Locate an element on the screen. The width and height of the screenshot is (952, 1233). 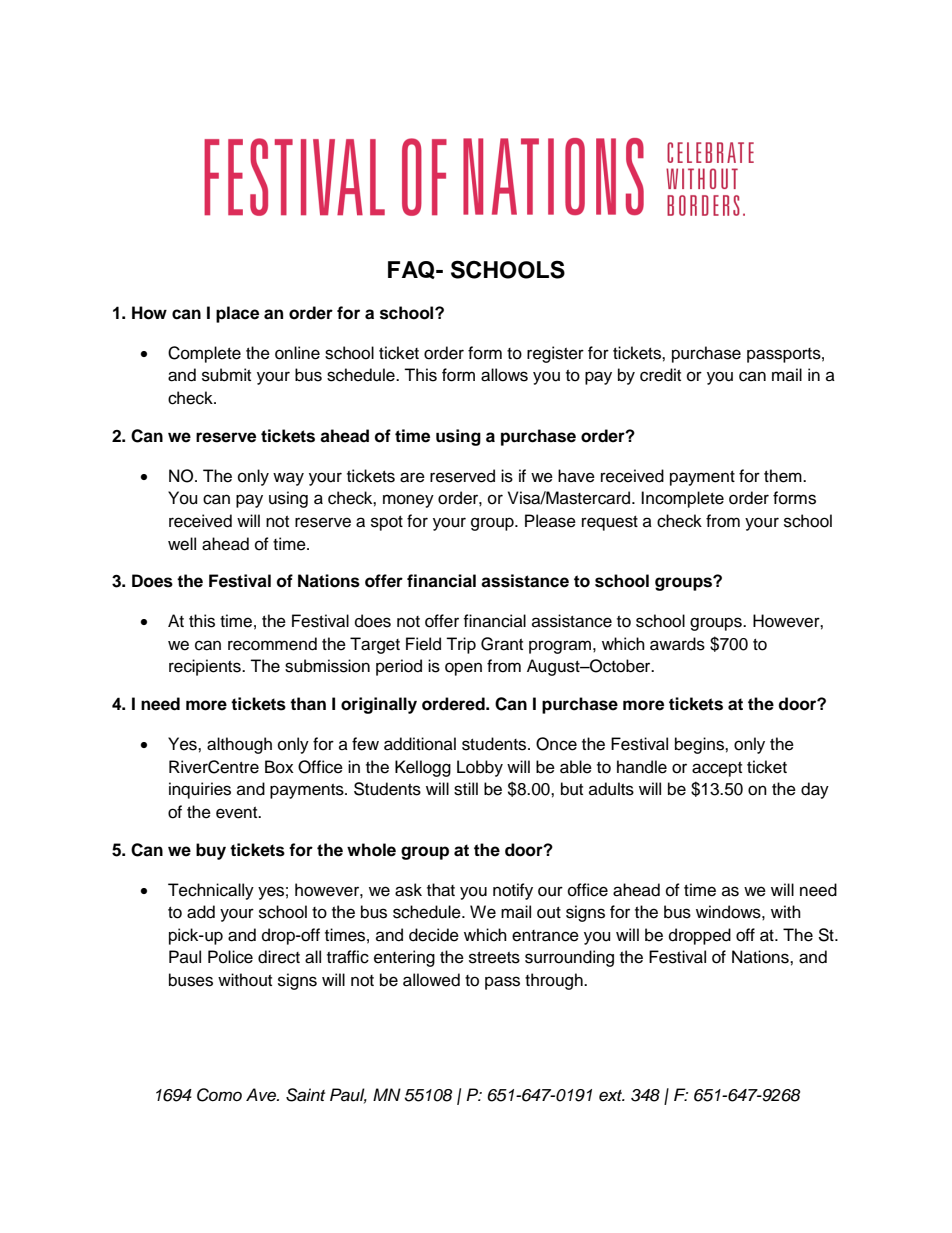
place is located at coordinates (237, 314).
